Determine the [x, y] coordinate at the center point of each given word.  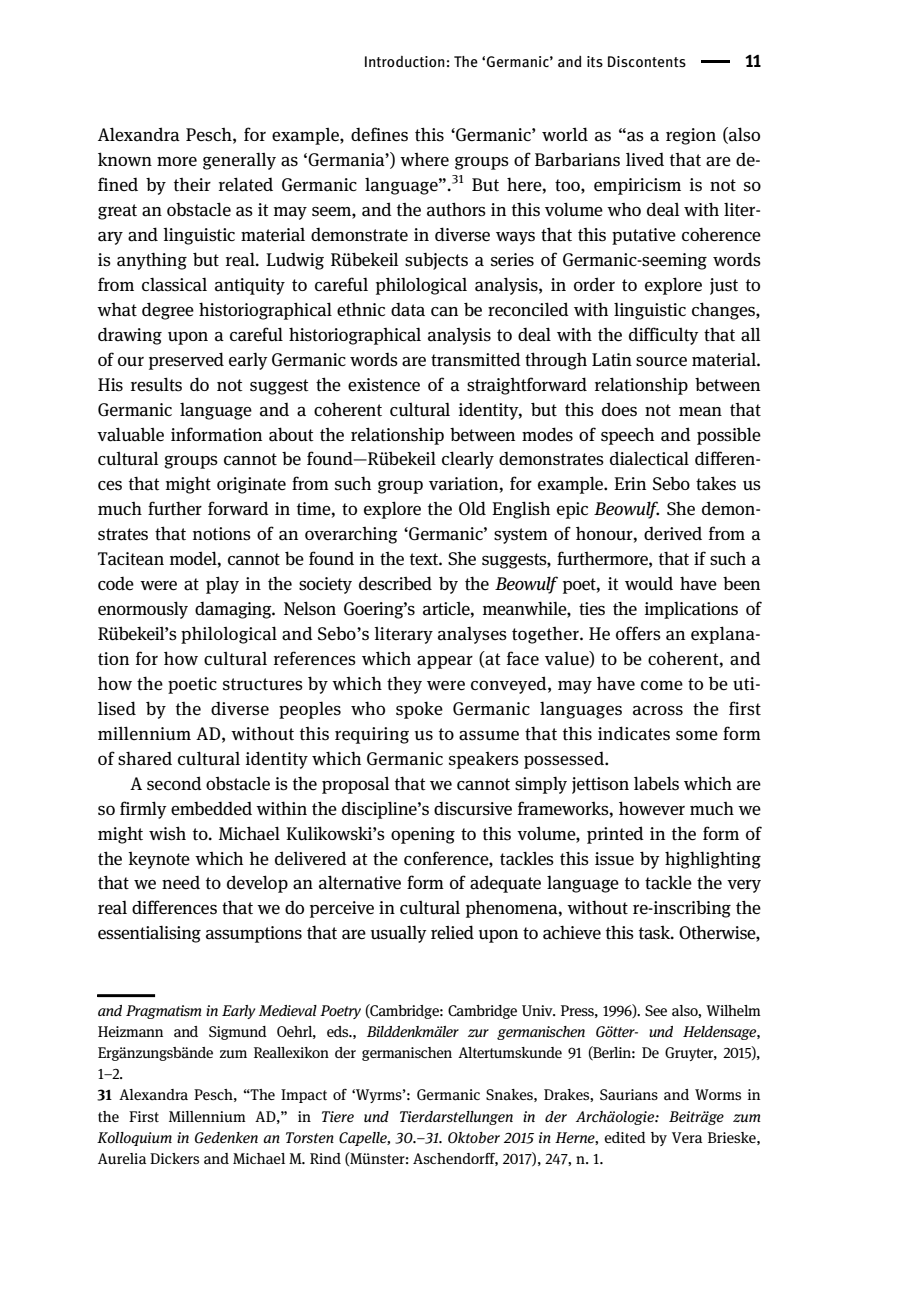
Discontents [647, 61]
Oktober [474, 1138]
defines [379, 134]
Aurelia [122, 1159]
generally [239, 161]
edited [625, 1137]
